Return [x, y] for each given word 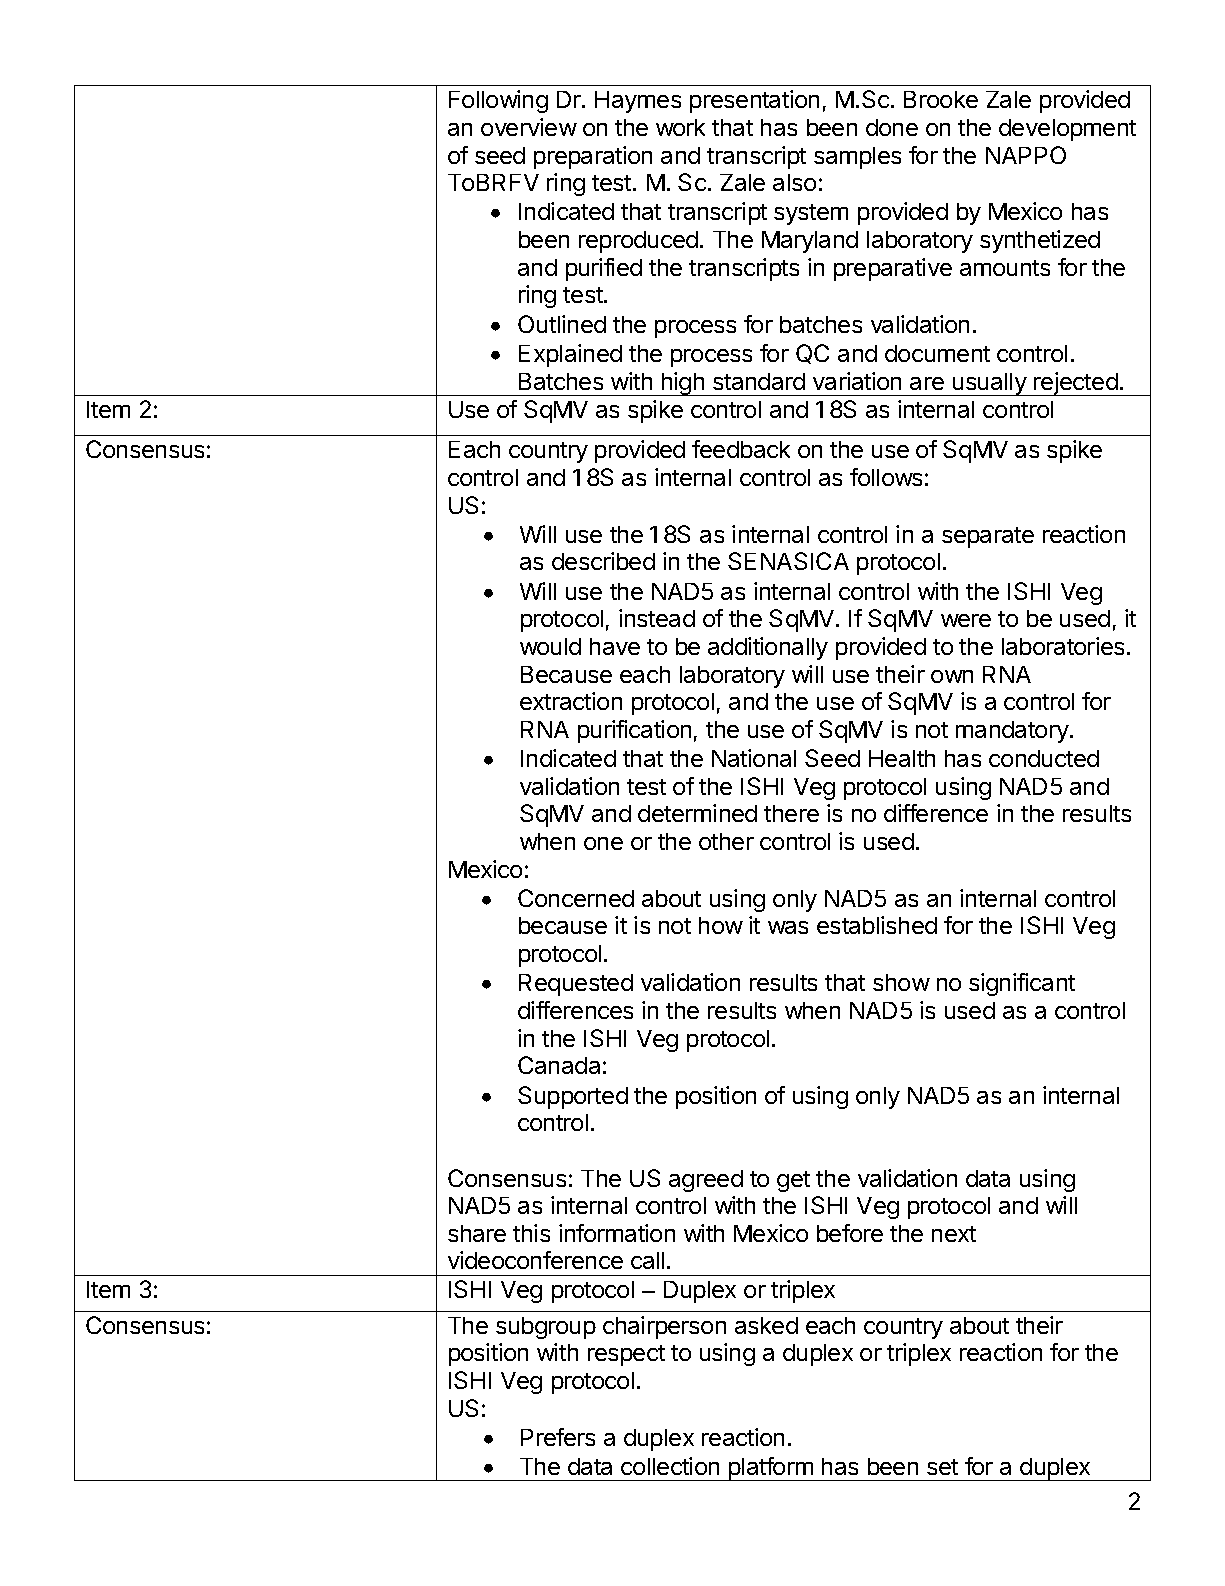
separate [988, 537]
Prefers [558, 1437]
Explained [570, 355]
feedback [741, 449]
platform [770, 1469]
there [791, 813]
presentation [754, 101]
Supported [573, 1097]
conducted [1044, 758]
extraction [571, 701]
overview [529, 127]
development [1067, 130]
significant [1022, 984]
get [793, 1181]
